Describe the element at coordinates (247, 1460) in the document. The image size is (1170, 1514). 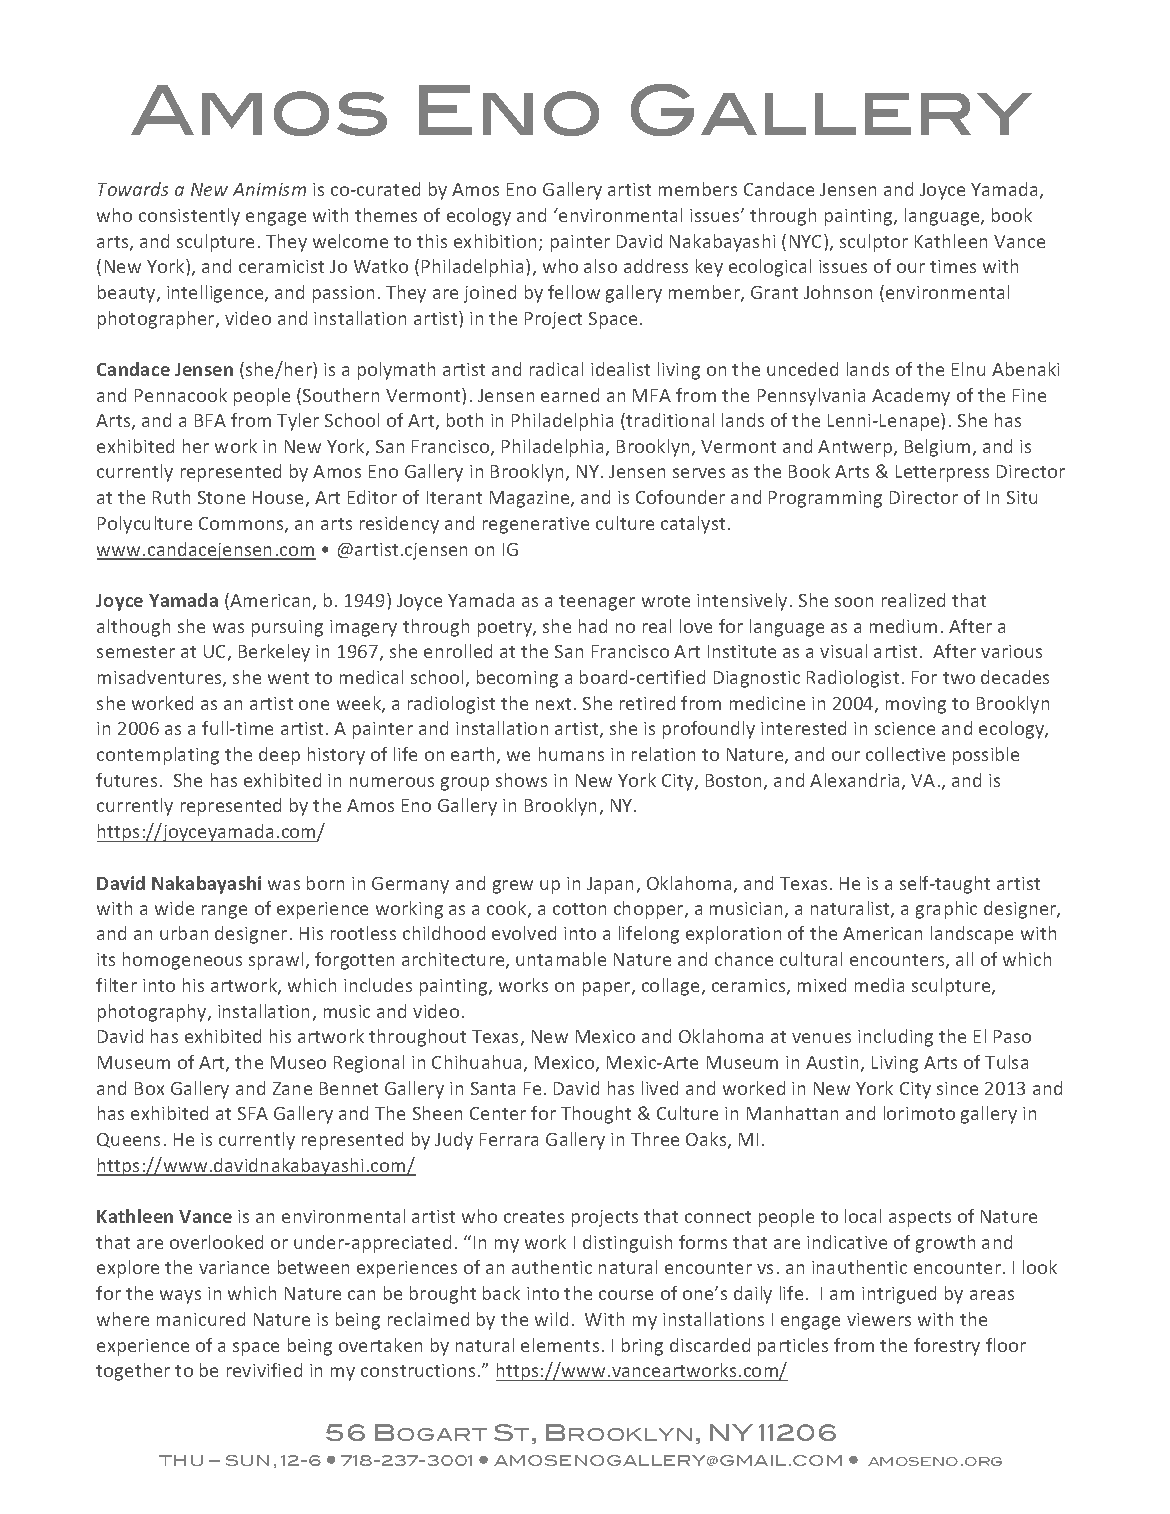
I see `SUN` at that location.
